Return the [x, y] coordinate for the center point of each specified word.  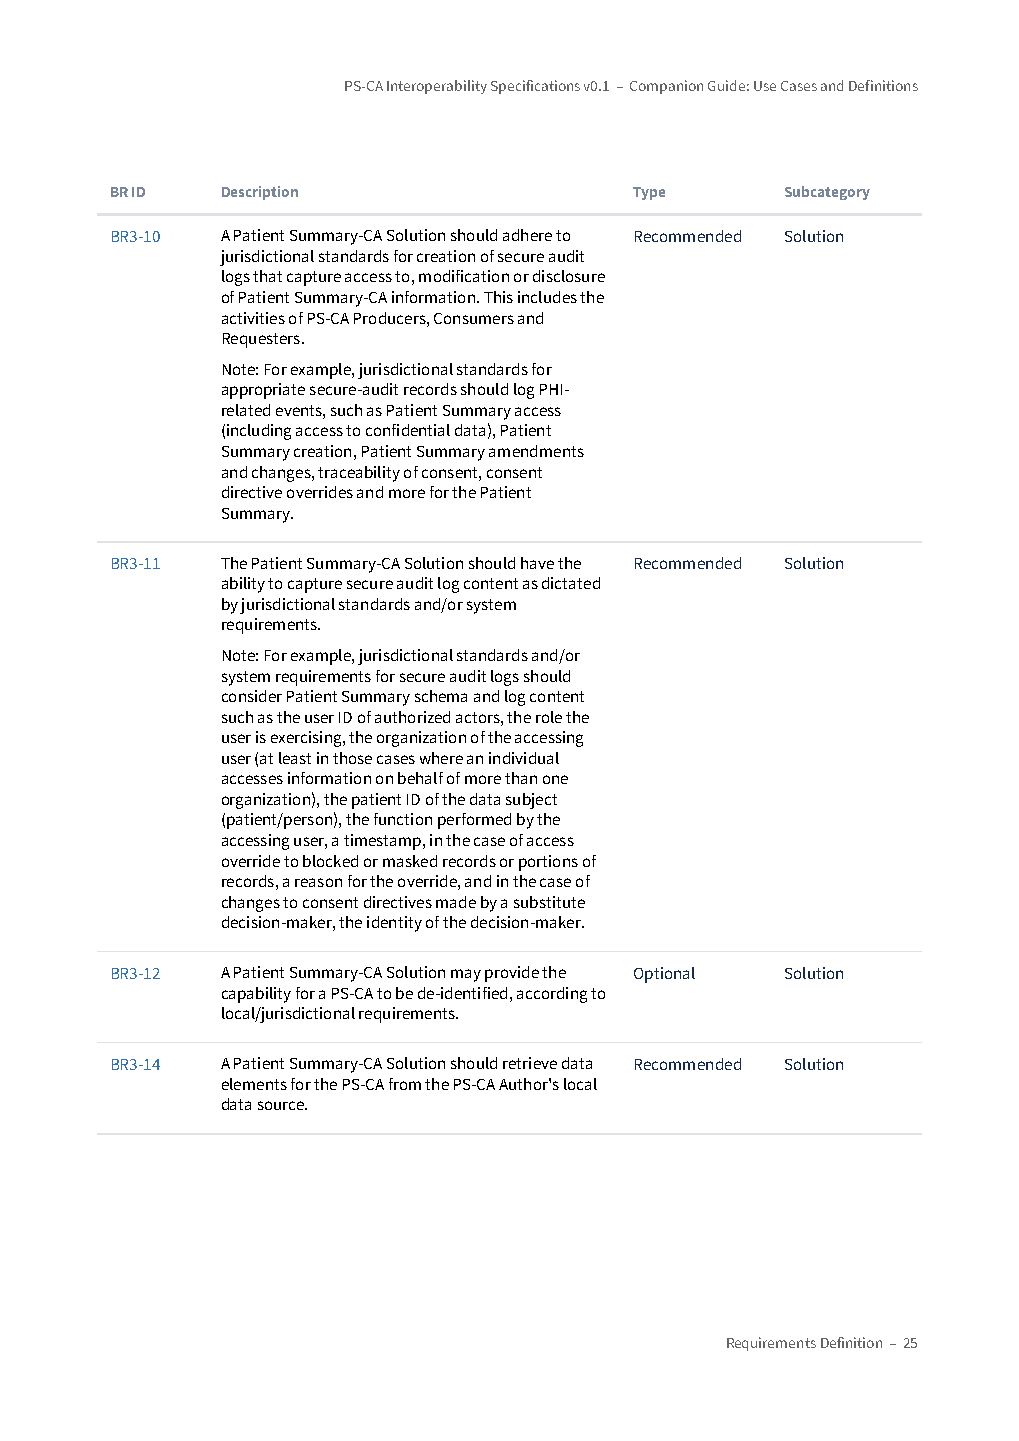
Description [260, 193]
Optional [664, 975]
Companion [666, 87]
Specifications [535, 87]
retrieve [530, 1063]
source [282, 1105]
